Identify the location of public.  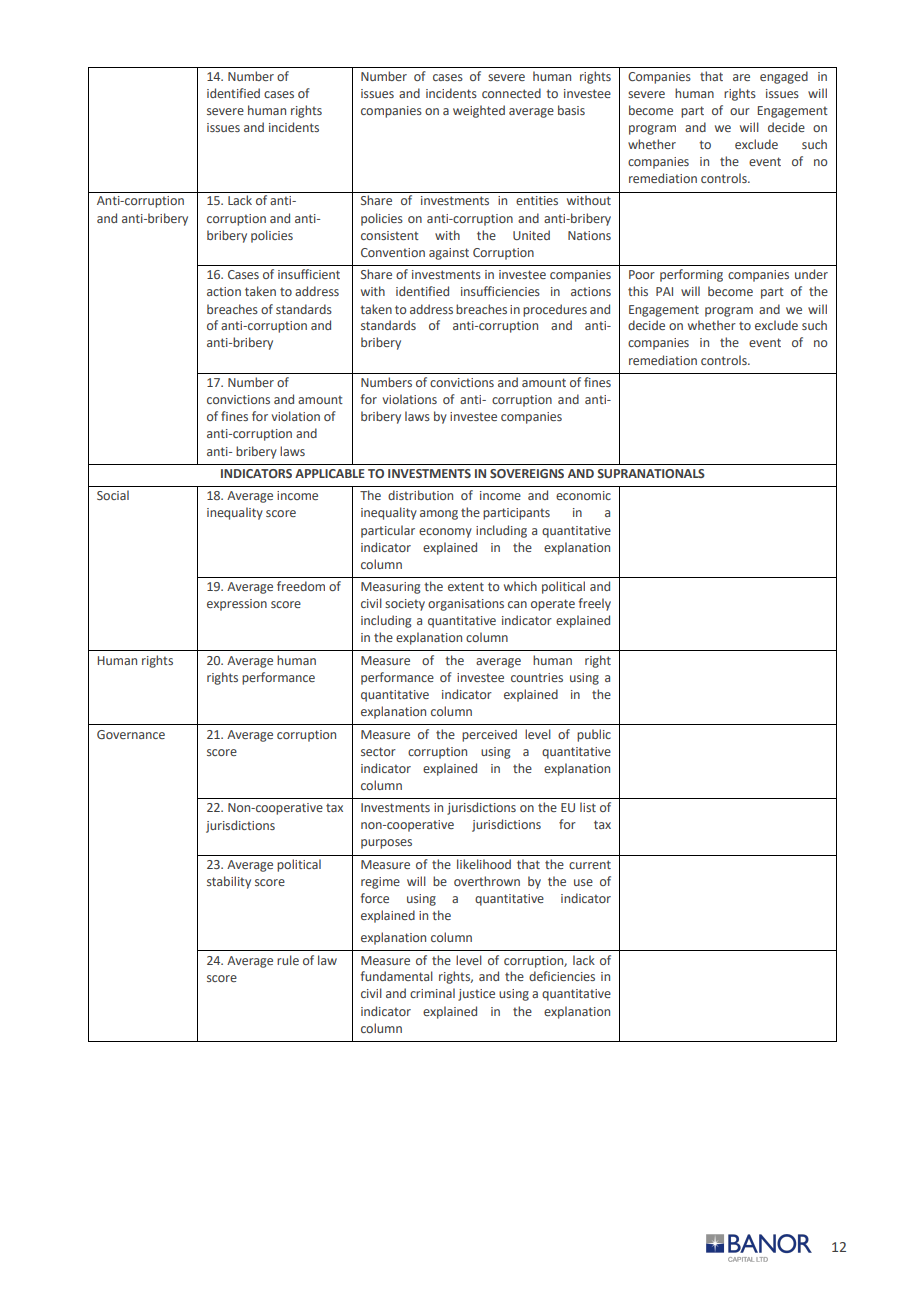
(594, 735).
